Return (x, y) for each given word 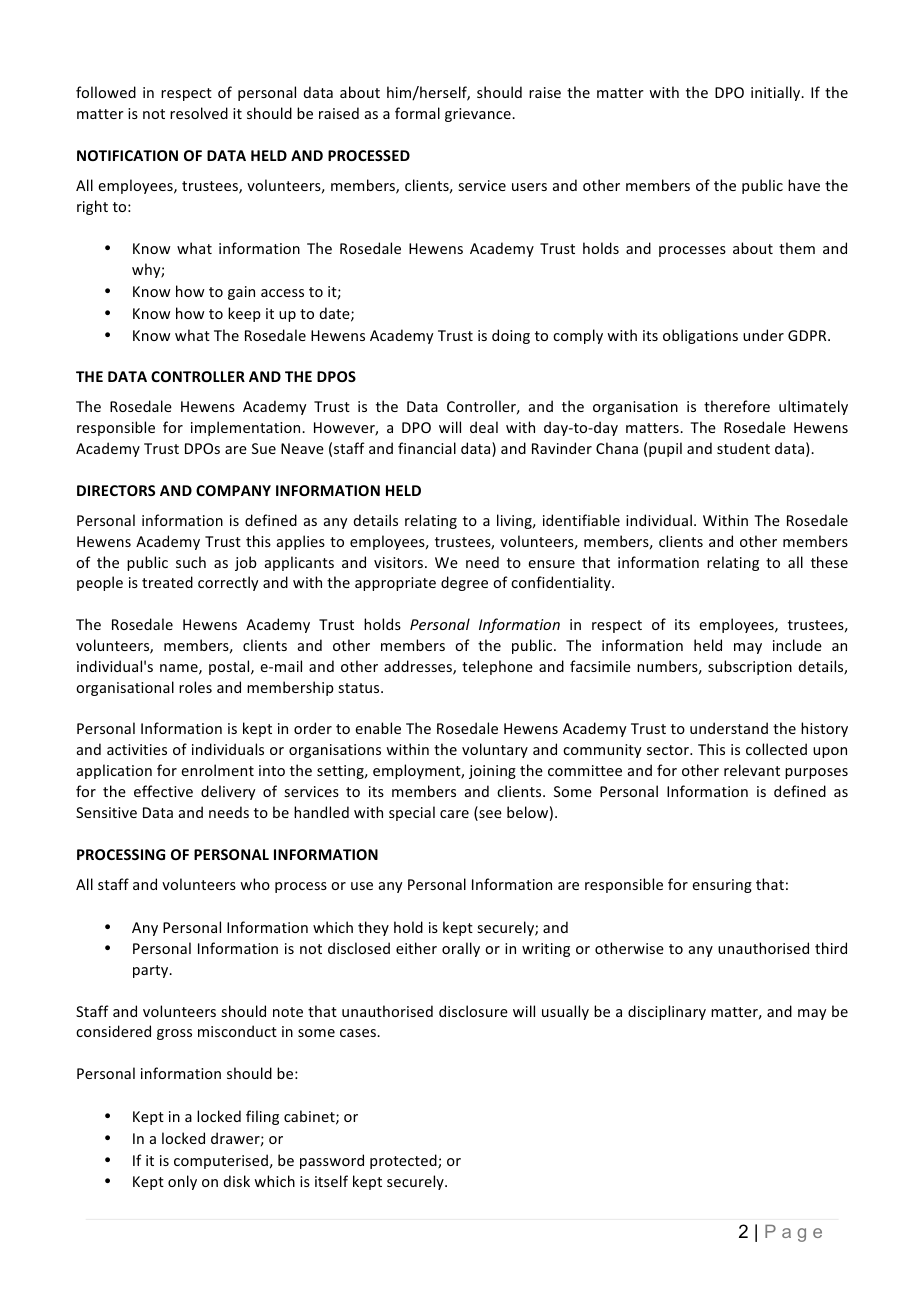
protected (404, 1161)
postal (230, 667)
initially (777, 93)
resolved (199, 113)
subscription (750, 667)
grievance (479, 115)
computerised (221, 1161)
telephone (497, 667)
